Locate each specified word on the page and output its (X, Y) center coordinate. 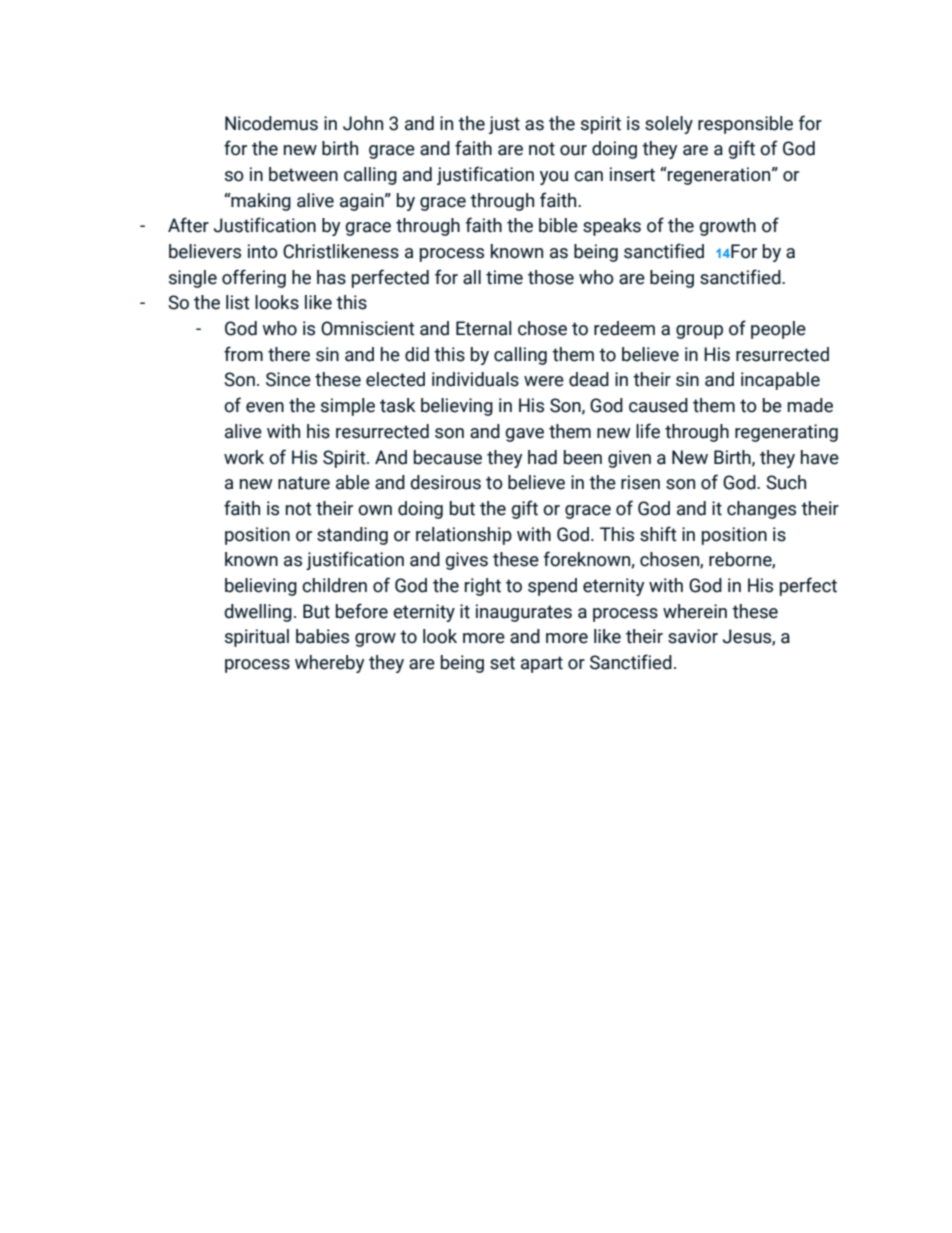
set (502, 663)
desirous (445, 482)
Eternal (484, 328)
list (238, 302)
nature (304, 483)
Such (786, 482)
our (573, 150)
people (778, 330)
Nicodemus (271, 123)
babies (322, 636)
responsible (745, 125)
